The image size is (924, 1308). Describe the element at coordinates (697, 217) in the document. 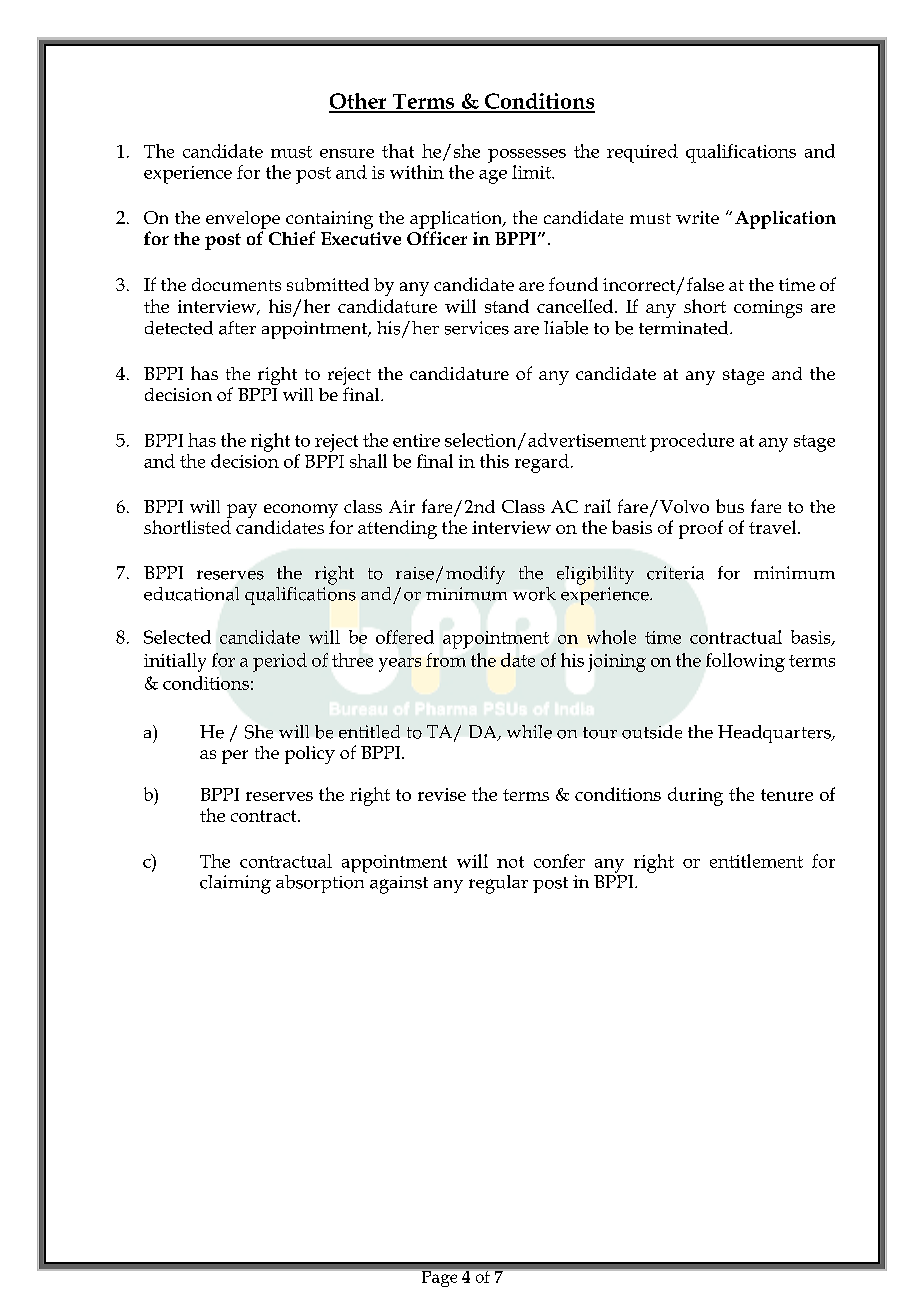

I see `write` at that location.
